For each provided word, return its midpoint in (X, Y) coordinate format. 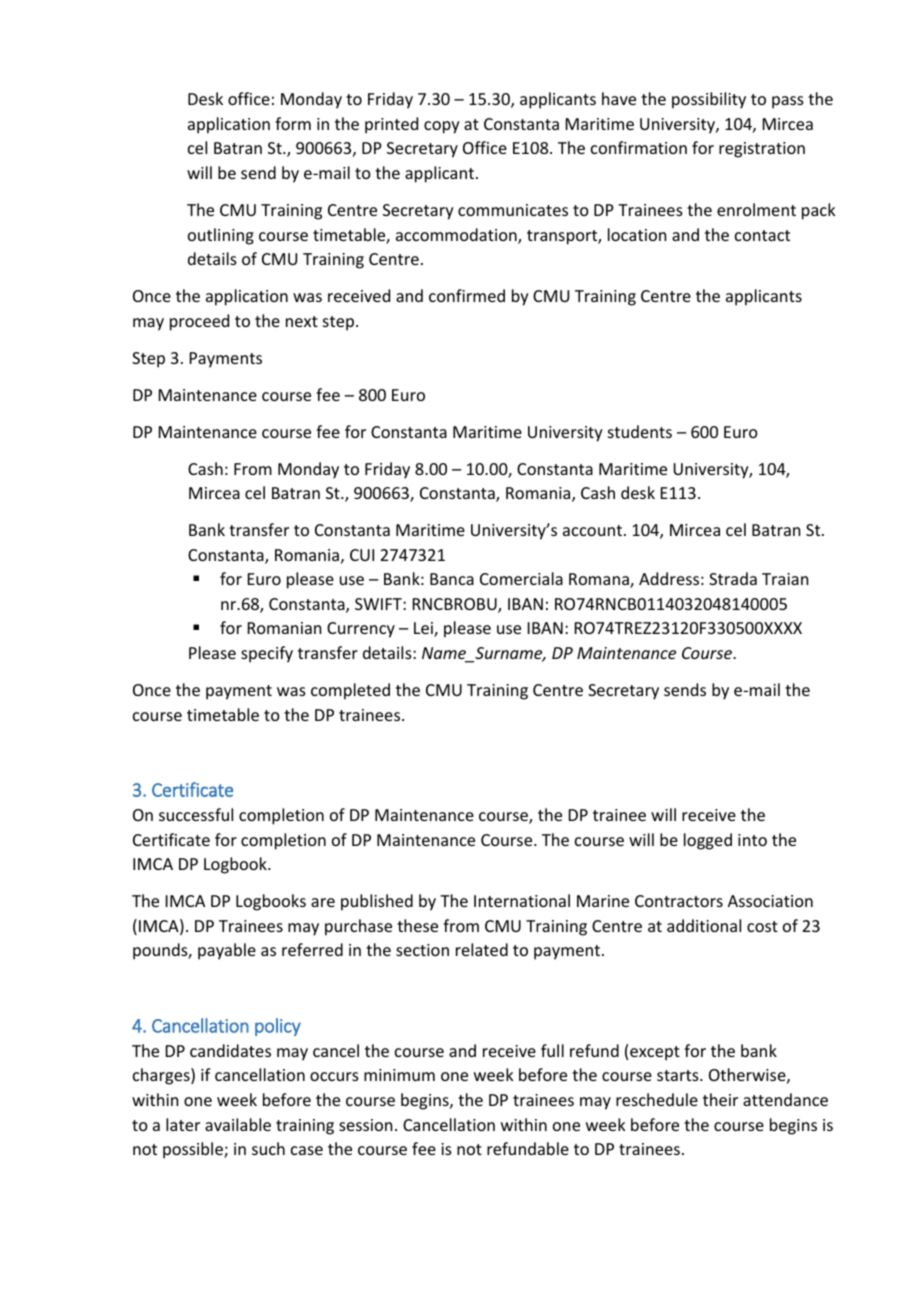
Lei (424, 629)
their (720, 1099)
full (552, 1050)
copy (442, 127)
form (293, 123)
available (238, 1124)
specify (267, 654)
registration (762, 150)
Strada (733, 578)
